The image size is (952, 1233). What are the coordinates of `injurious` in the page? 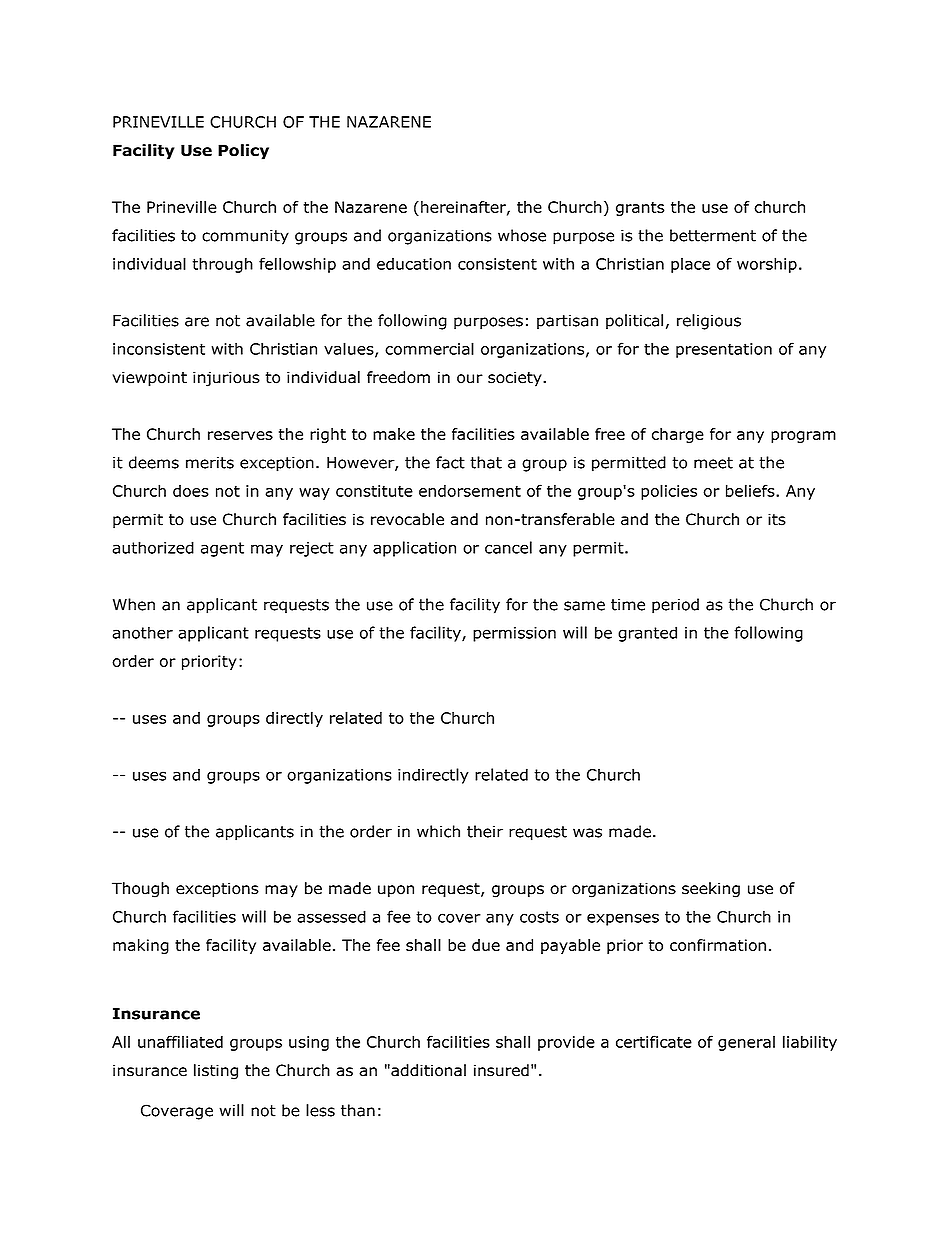 It's located at (226, 379).
